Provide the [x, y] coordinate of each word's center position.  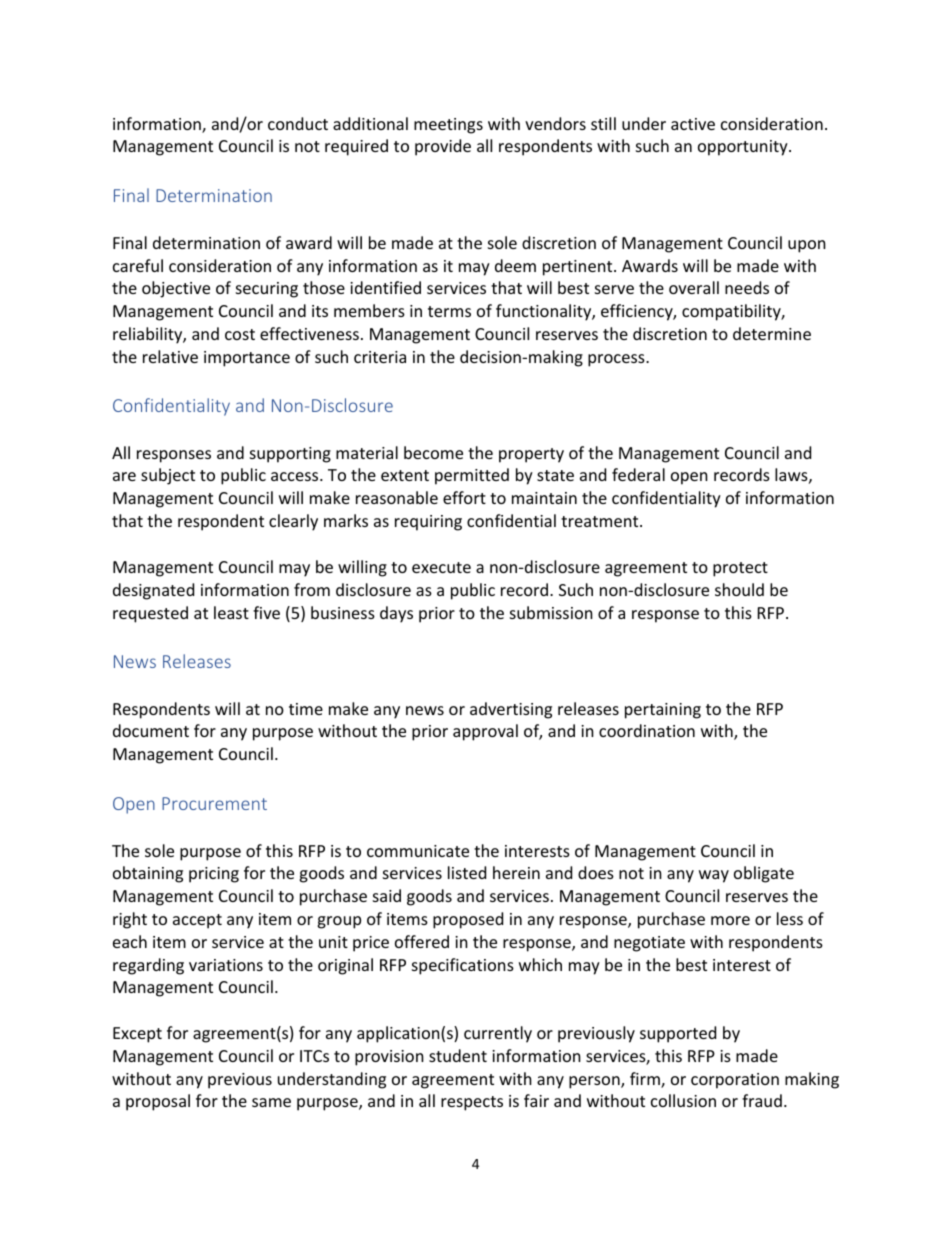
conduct [298, 123]
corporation [735, 1081]
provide [443, 147]
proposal [158, 1102]
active [693, 124]
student [458, 1055]
